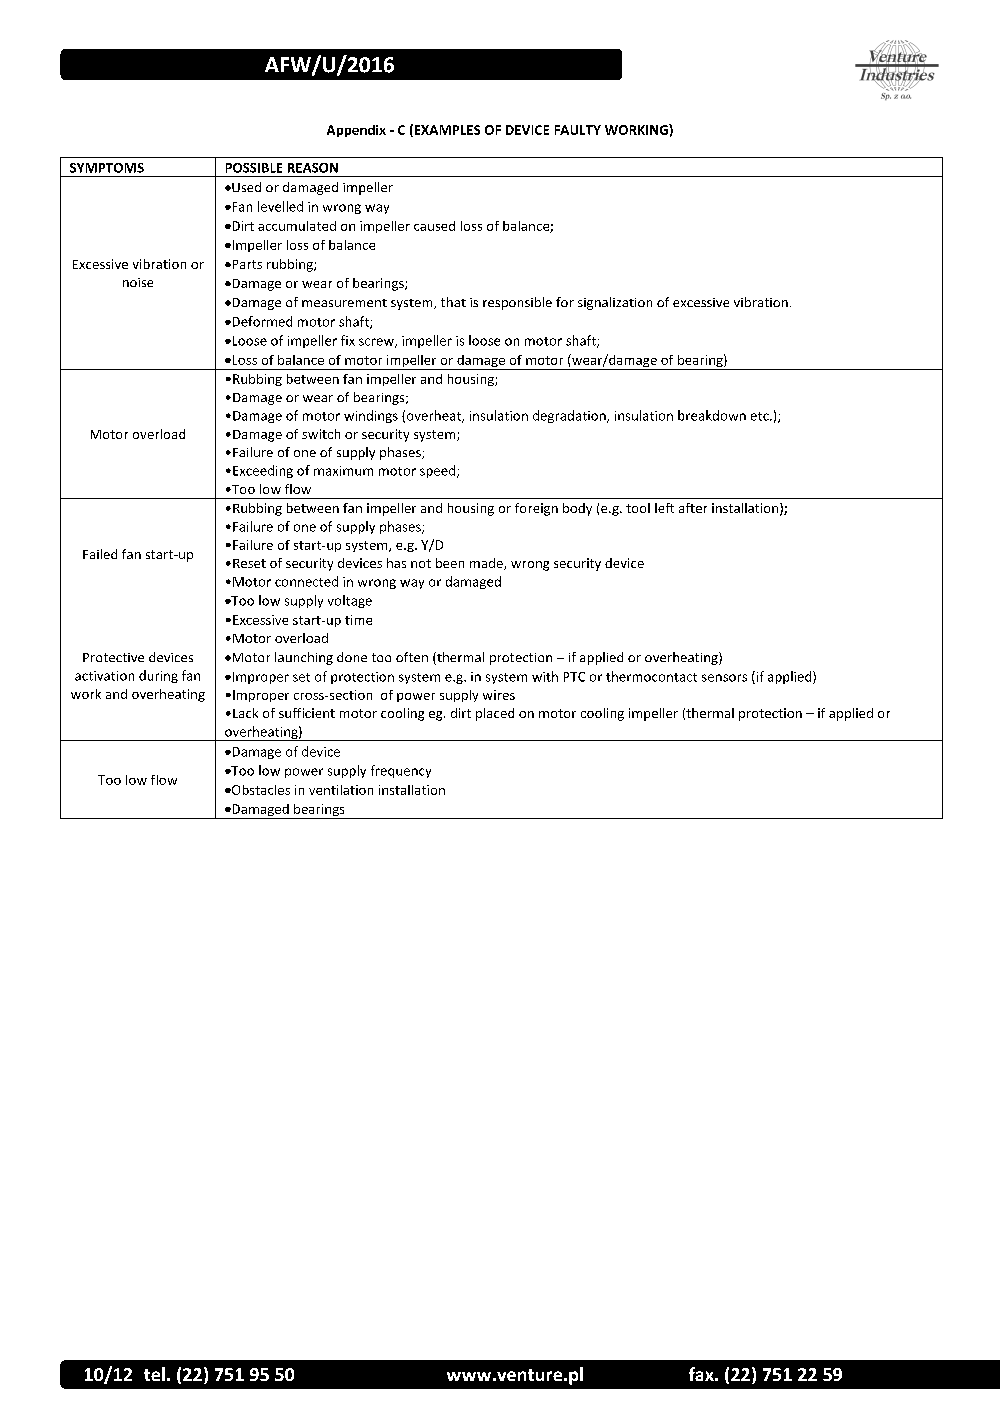 This screenshot has width=1000, height=1411. I want to click on FAULTY, so click(578, 130).
